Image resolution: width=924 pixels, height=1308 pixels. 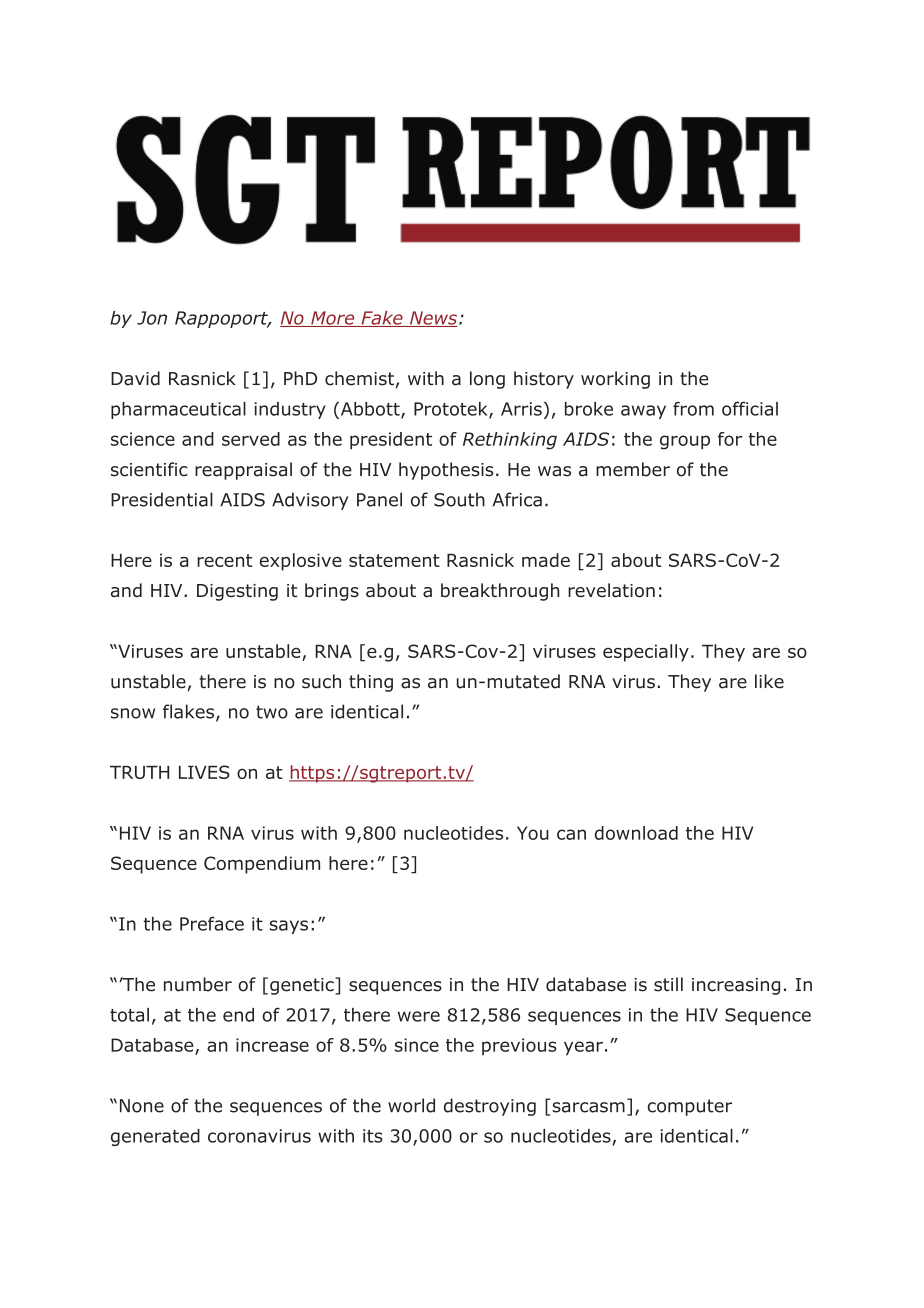 What do you see at coordinates (433, 319) in the screenshot?
I see `News` at bounding box center [433, 319].
